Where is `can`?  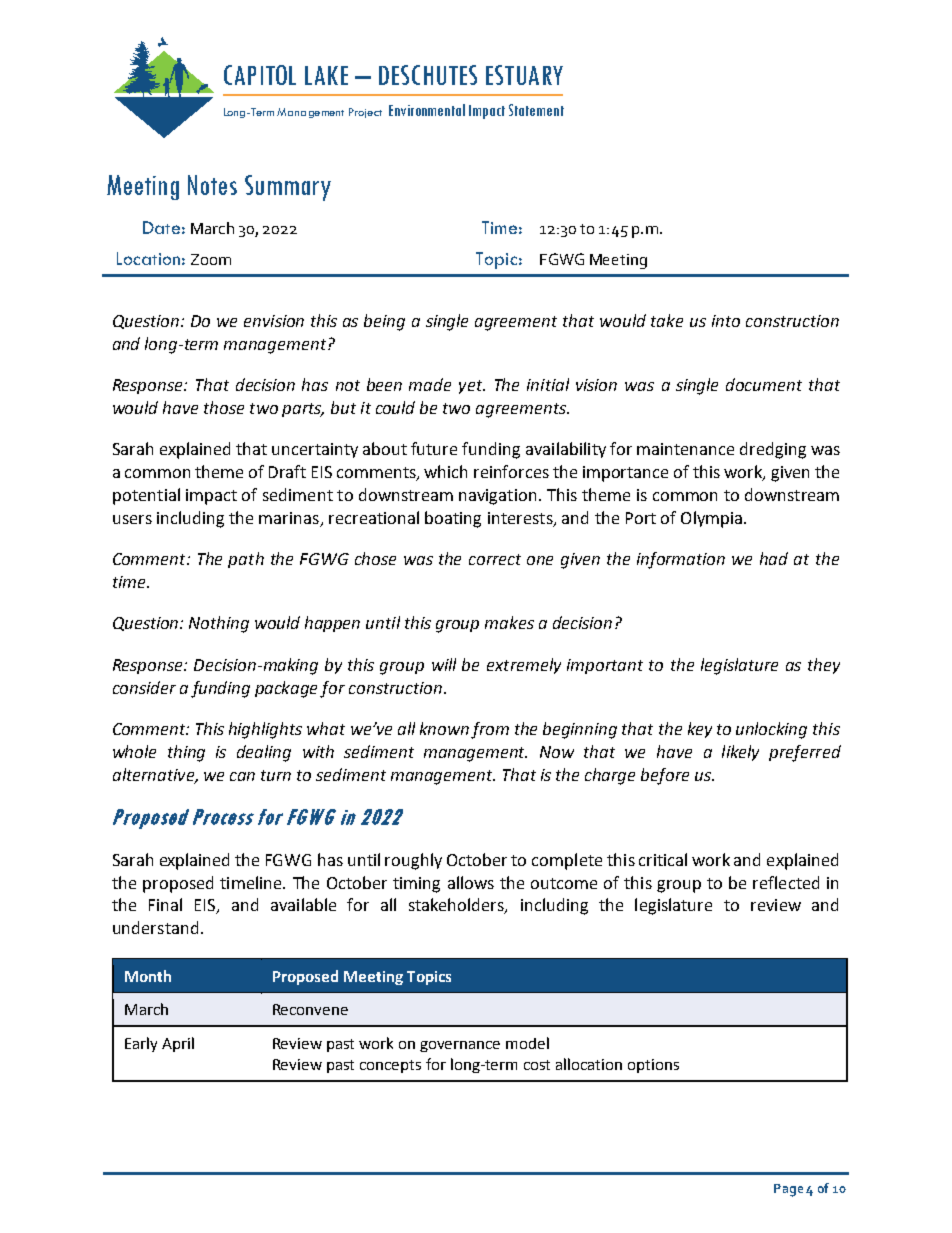
can is located at coordinates (242, 776).
